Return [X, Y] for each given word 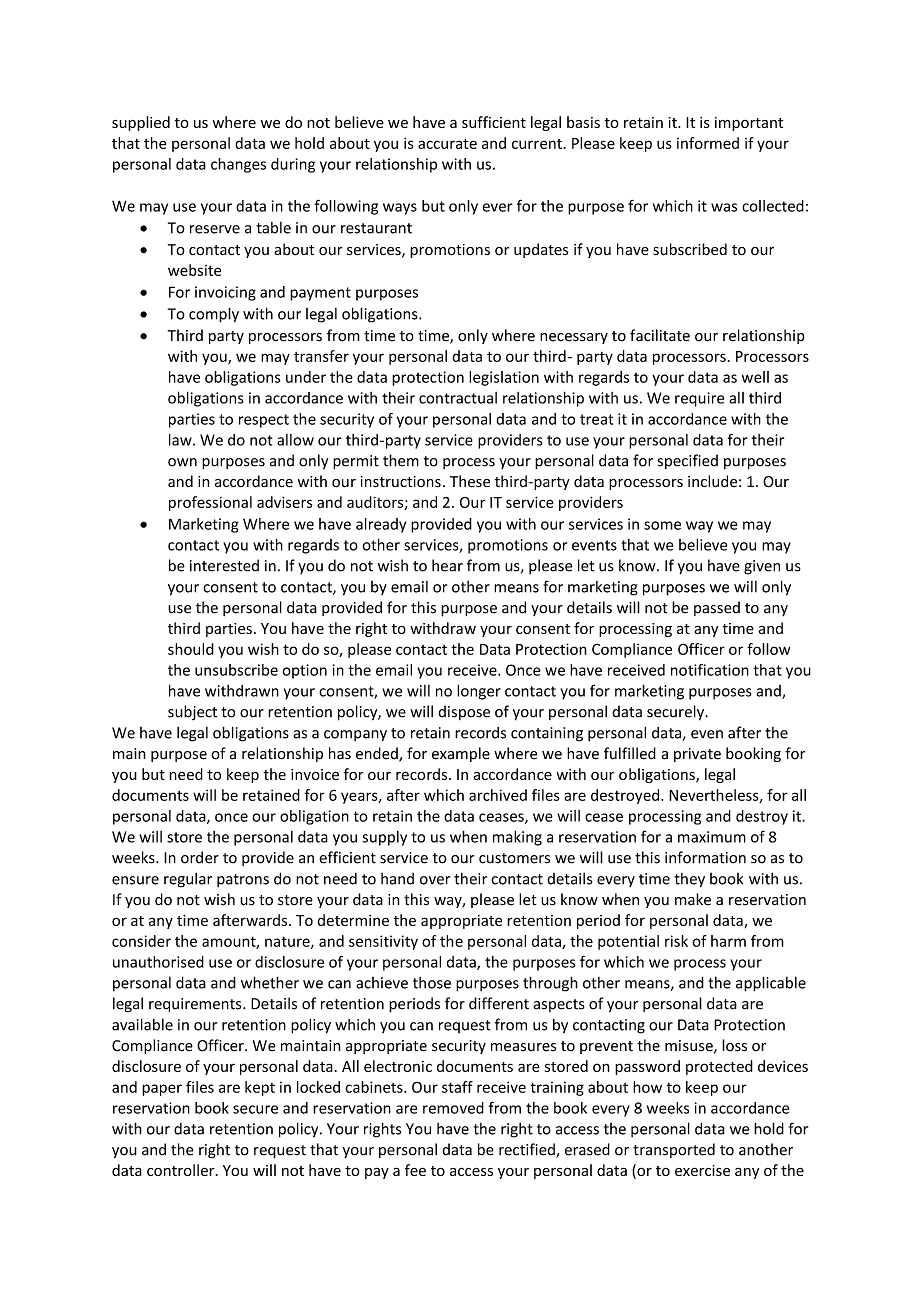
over [435, 880]
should [191, 649]
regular [188, 880]
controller [182, 1170]
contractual [458, 398]
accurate [447, 143]
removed [453, 1108]
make [693, 899]
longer [479, 692]
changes [238, 165]
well [755, 377]
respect [264, 421]
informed [708, 143]
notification [710, 670]
